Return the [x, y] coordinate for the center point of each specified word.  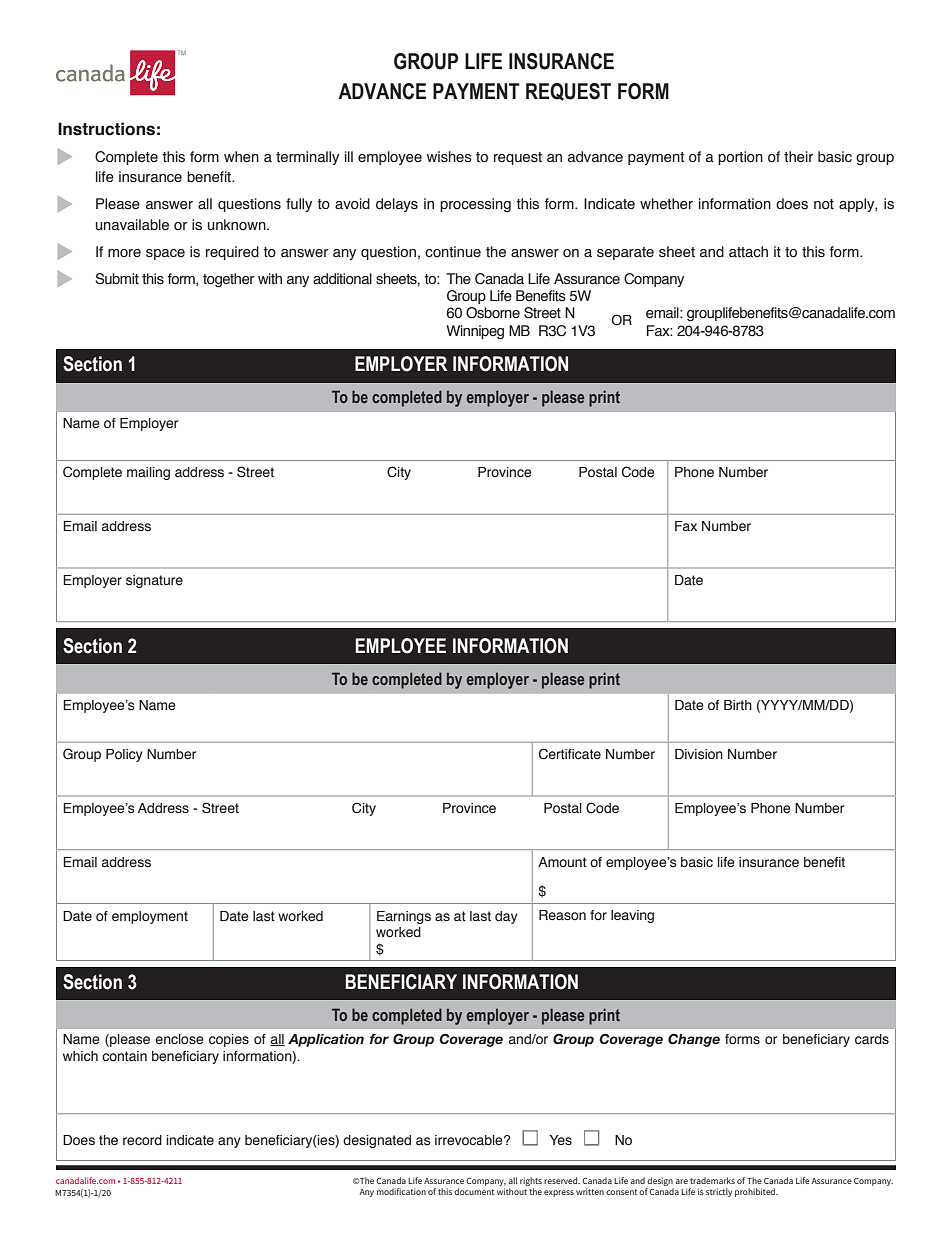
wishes [449, 157]
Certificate [570, 754]
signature [154, 581]
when [241, 157]
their [798, 157]
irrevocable [470, 1140]
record [142, 1140]
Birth [738, 705]
